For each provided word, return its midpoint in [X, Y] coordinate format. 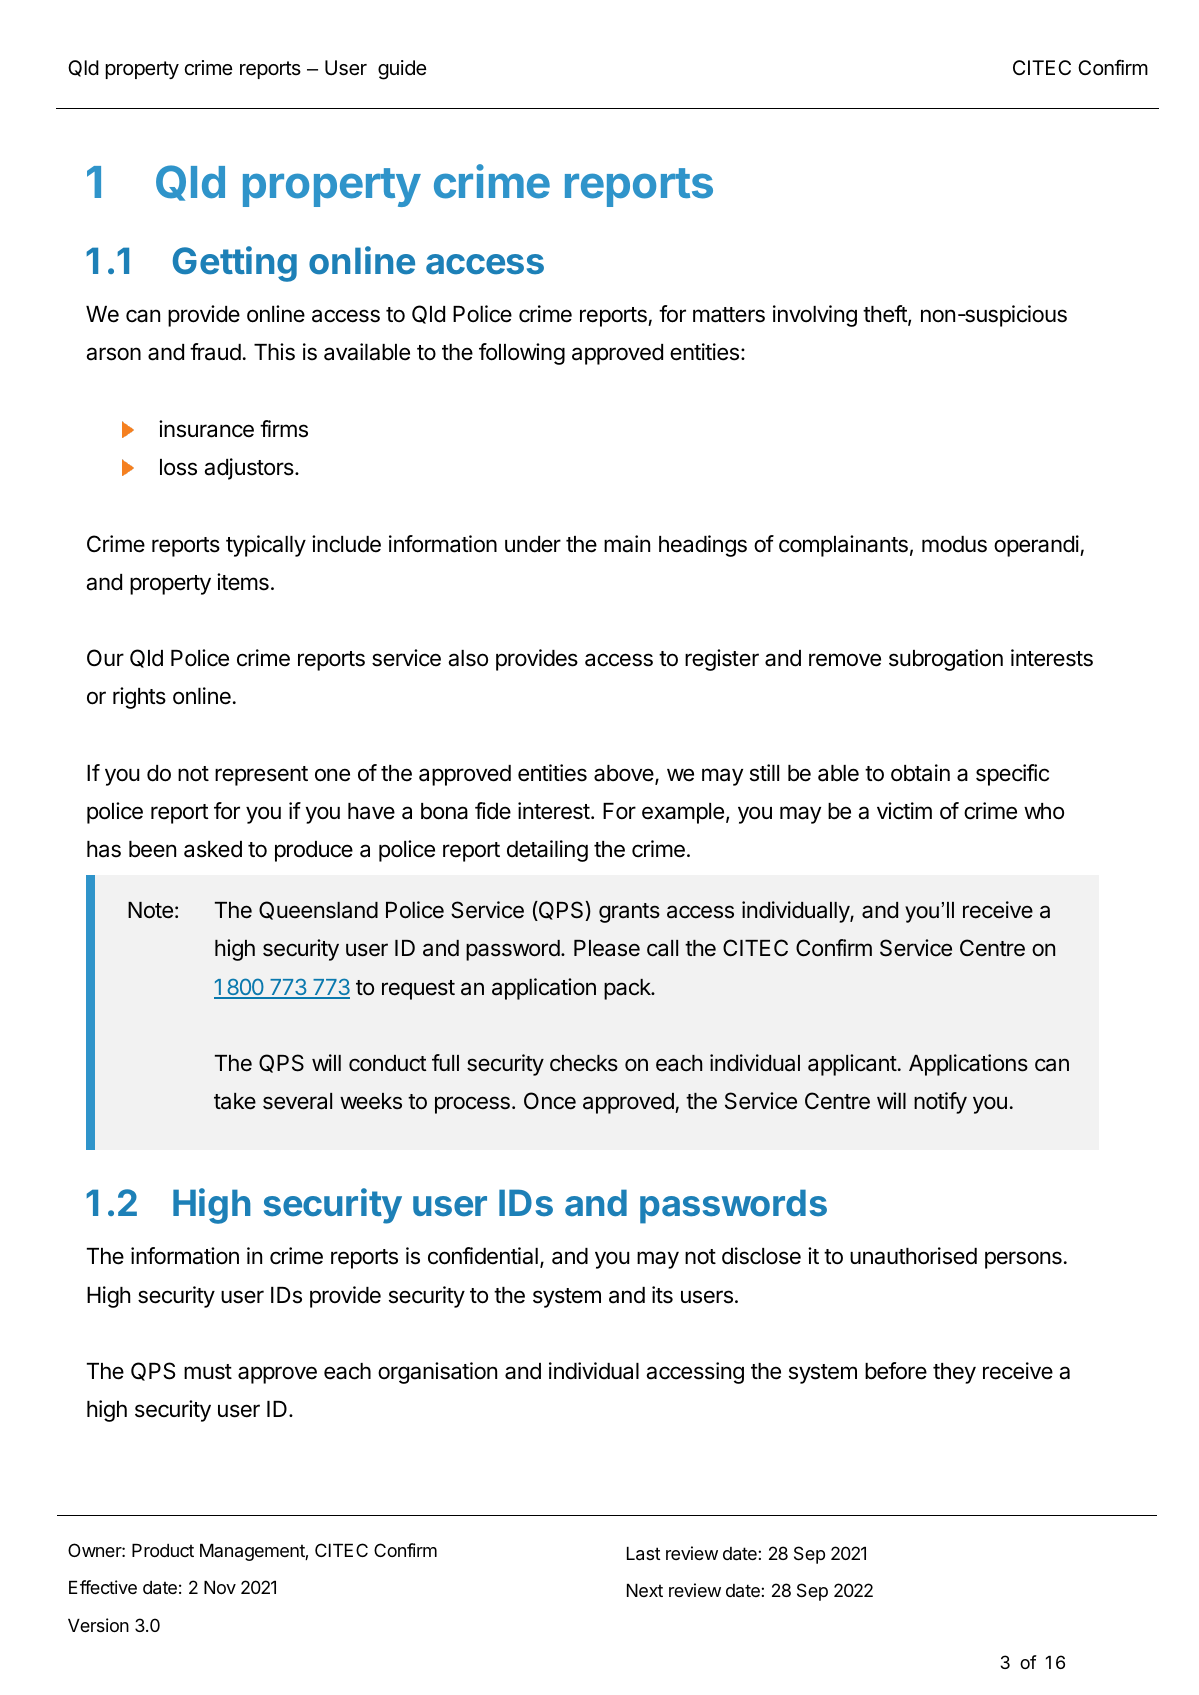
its [662, 1295]
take [235, 1101]
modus [954, 544]
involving [815, 316]
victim [904, 811]
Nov [220, 1587]
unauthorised [913, 1256]
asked [213, 849]
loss [178, 467]
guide [402, 70]
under [533, 544]
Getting [235, 264]
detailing [547, 851]
